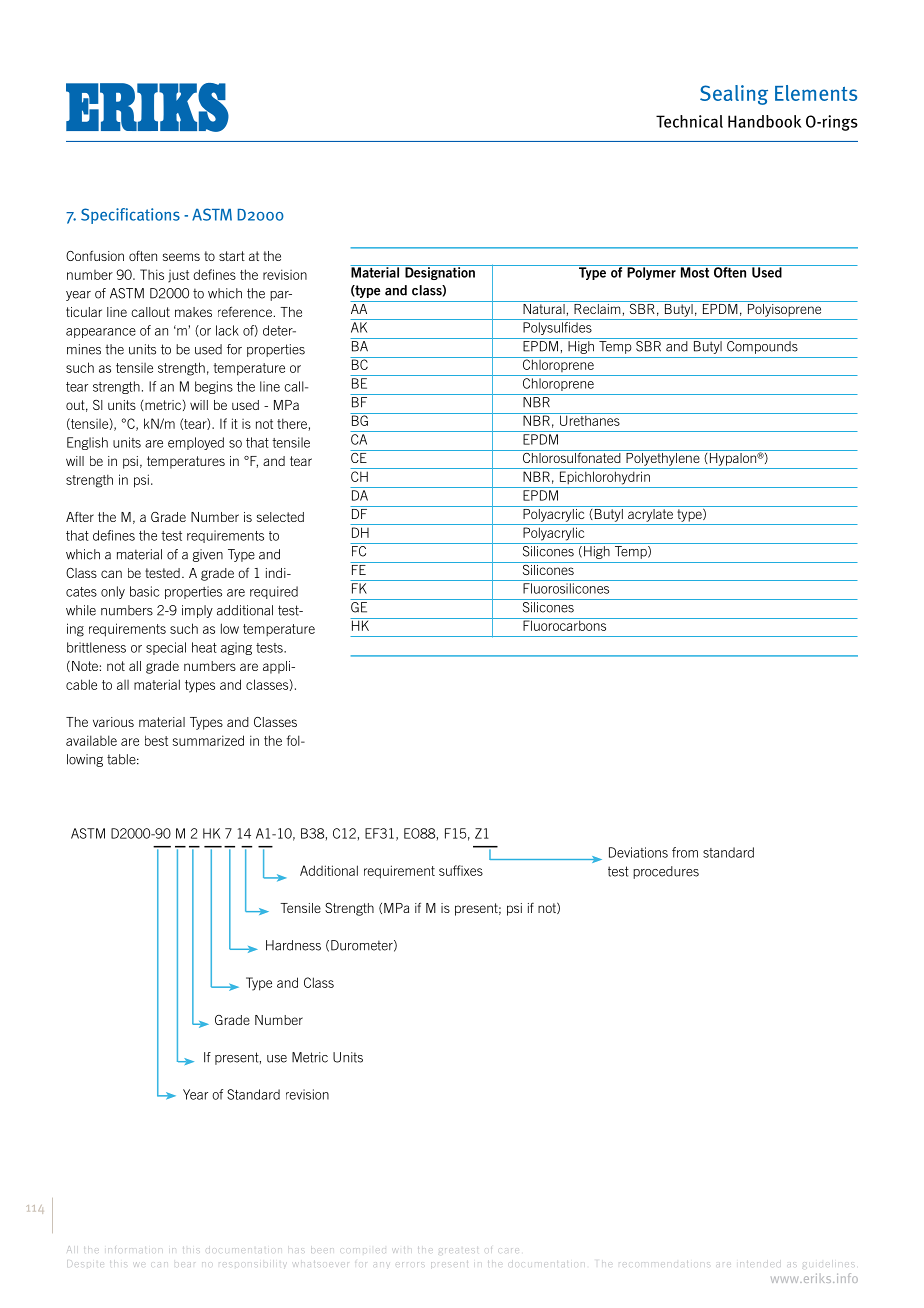 Image resolution: width=924 pixels, height=1308 pixels. What do you see at coordinates (765, 121) in the image?
I see `Handbook` at bounding box center [765, 121].
